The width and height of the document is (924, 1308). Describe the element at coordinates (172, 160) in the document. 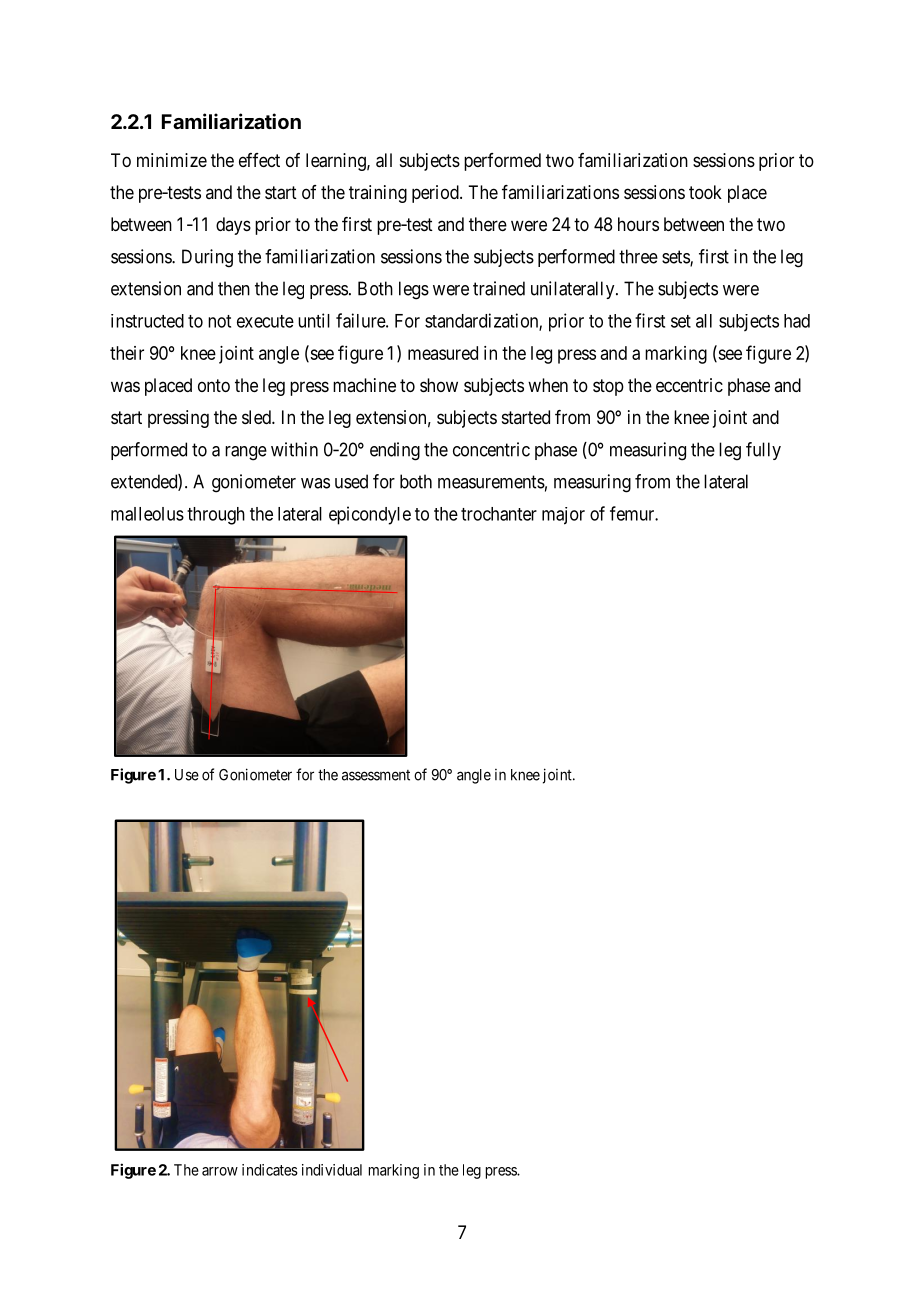

I see `minimize` at that location.
